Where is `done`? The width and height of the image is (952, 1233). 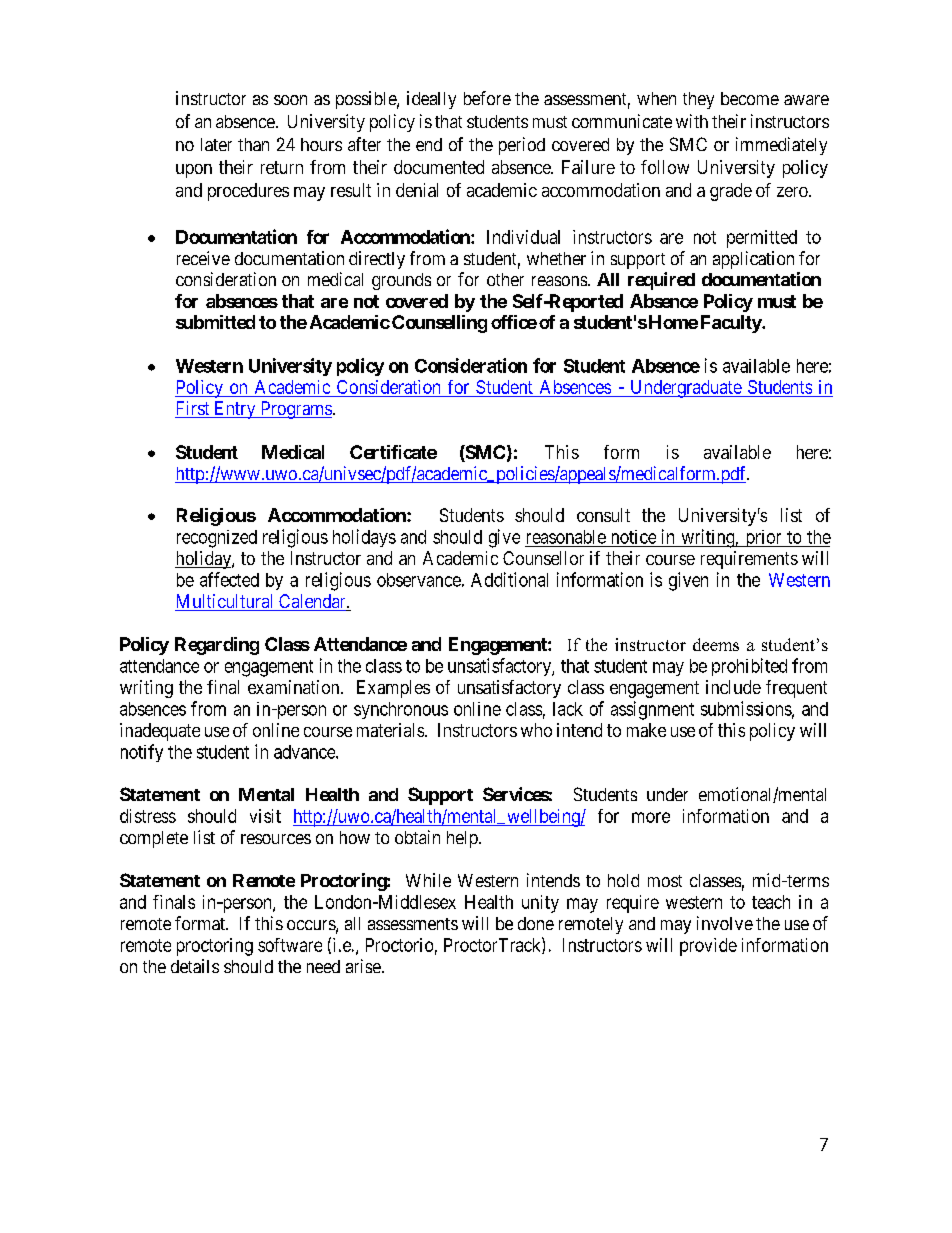
done is located at coordinates (536, 923).
